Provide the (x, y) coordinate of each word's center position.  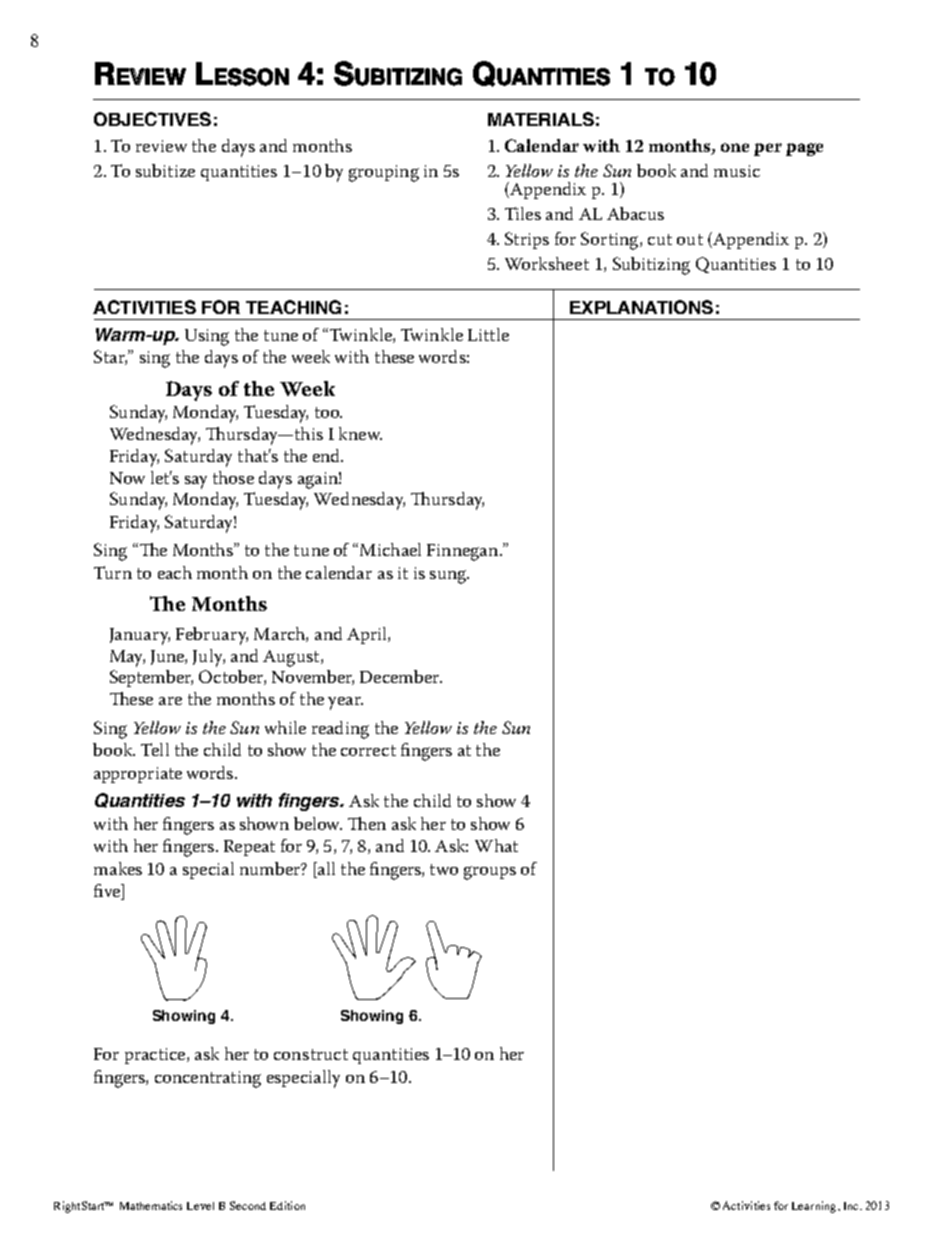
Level (200, 1206)
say (196, 482)
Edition (287, 1205)
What (496, 845)
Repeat (249, 848)
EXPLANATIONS (641, 307)
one (735, 147)
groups (490, 873)
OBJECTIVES (152, 119)
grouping (384, 173)
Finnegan (464, 552)
